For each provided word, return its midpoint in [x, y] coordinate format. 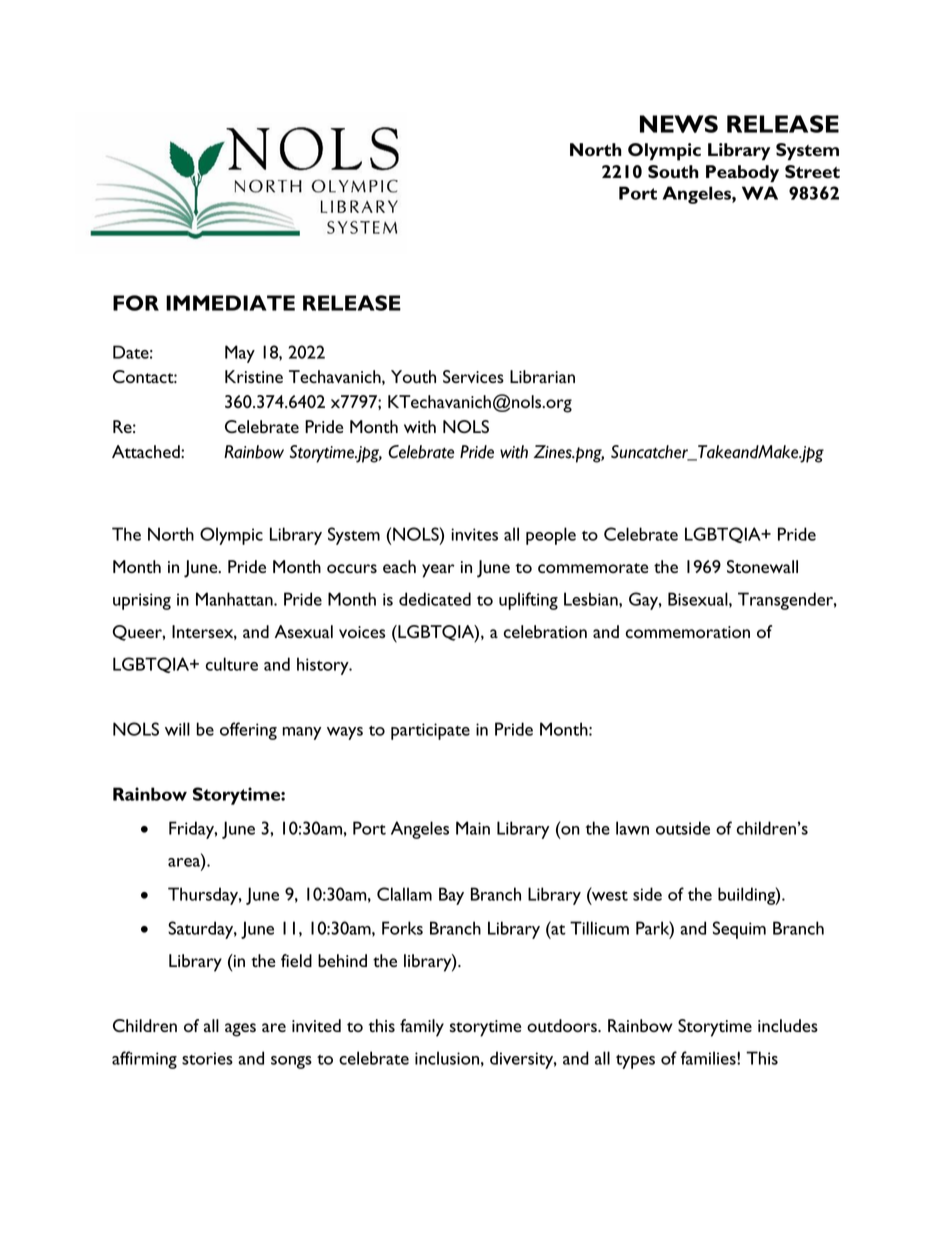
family [422, 1028]
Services [473, 376]
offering [248, 731]
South [673, 172]
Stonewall [762, 566]
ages [240, 1030]
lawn [632, 828]
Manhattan [235, 599]
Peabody [742, 173]
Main [473, 828]
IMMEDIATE [230, 303]
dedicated [435, 599]
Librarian [542, 376]
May [240, 354]
